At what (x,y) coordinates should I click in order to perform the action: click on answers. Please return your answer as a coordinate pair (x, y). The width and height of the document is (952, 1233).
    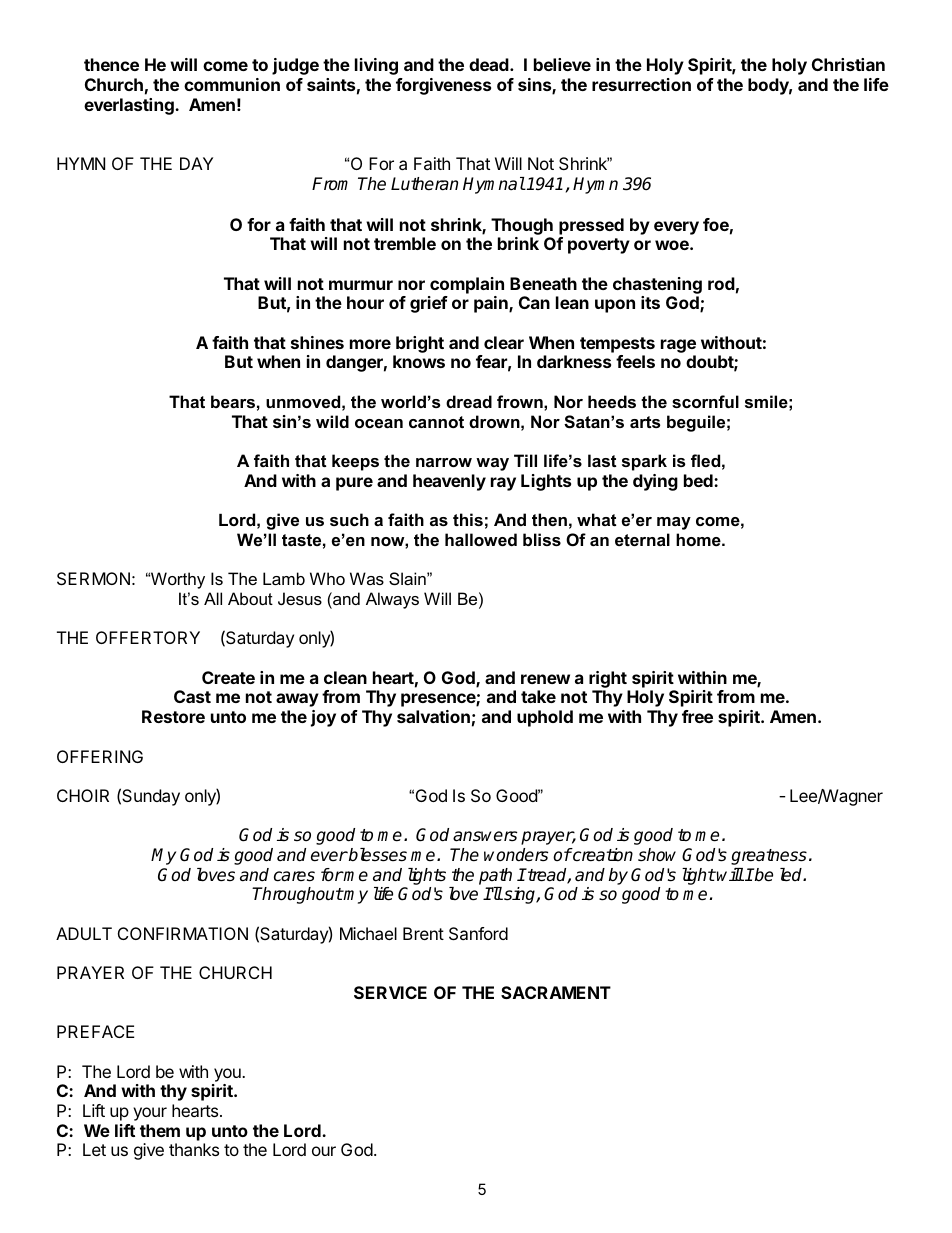
    Looking at the image, I should click on (485, 836).
